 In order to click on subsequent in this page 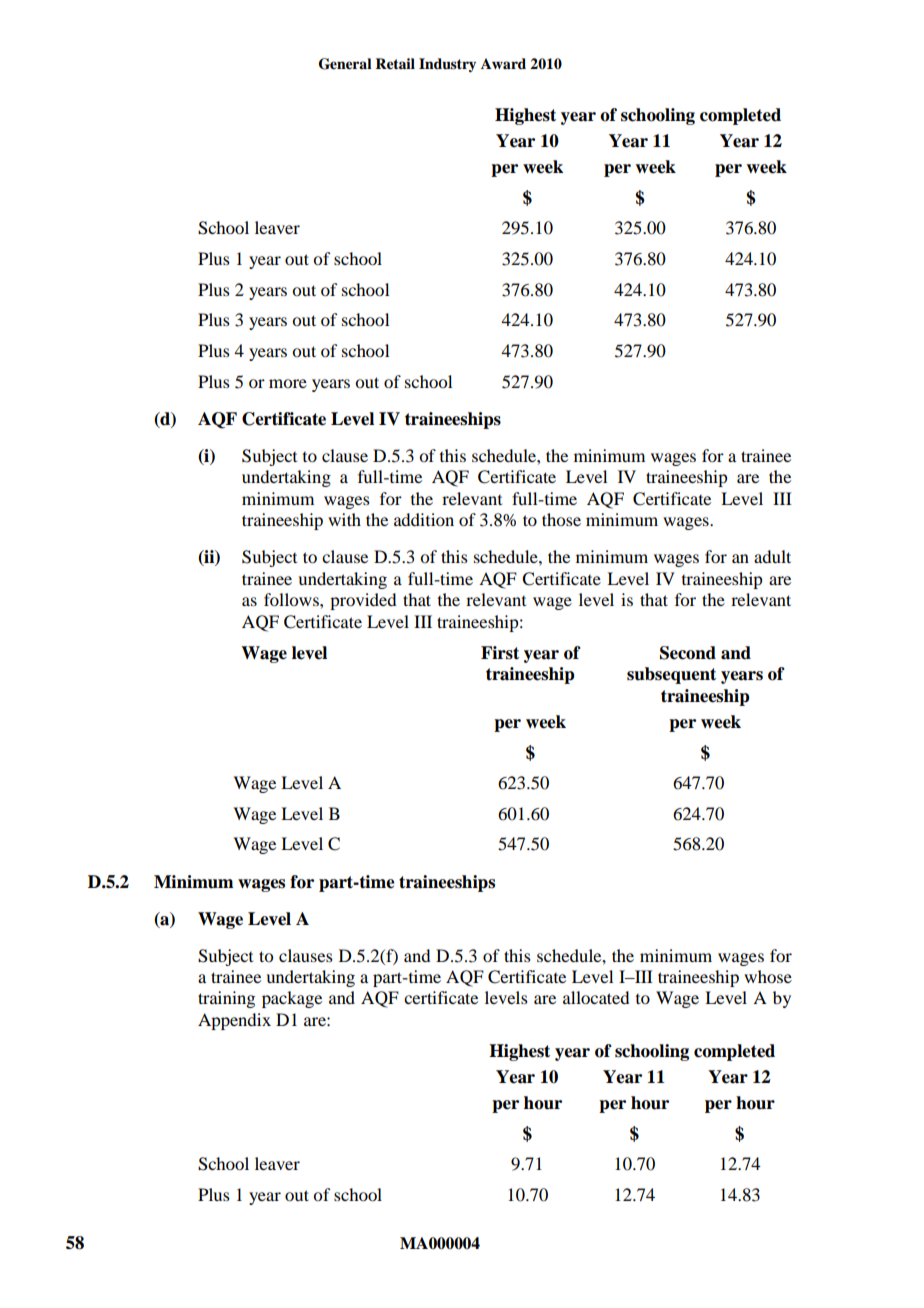, I will do `click(671, 675)`.
